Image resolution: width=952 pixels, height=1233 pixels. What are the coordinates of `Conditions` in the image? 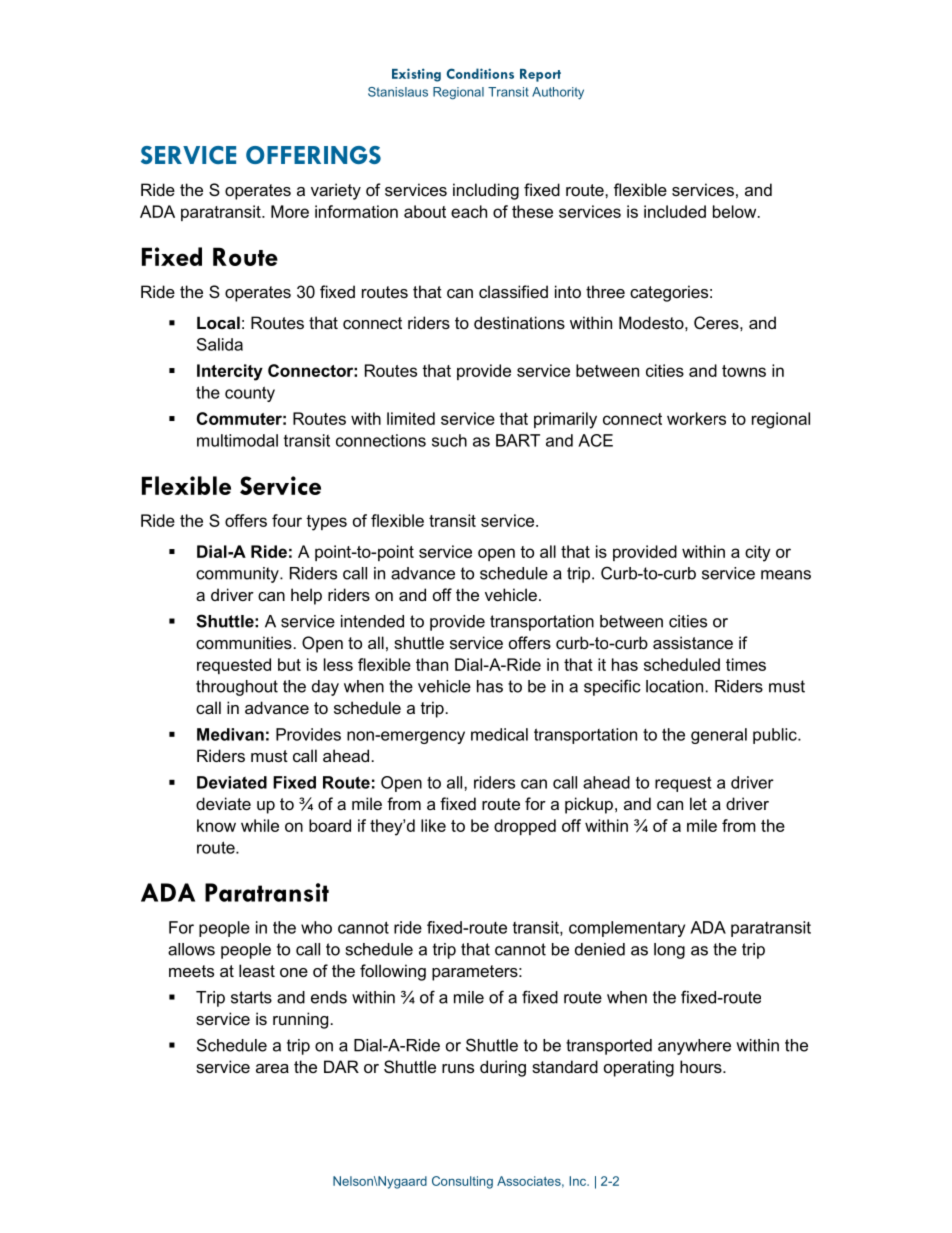 It's located at (480, 73).
